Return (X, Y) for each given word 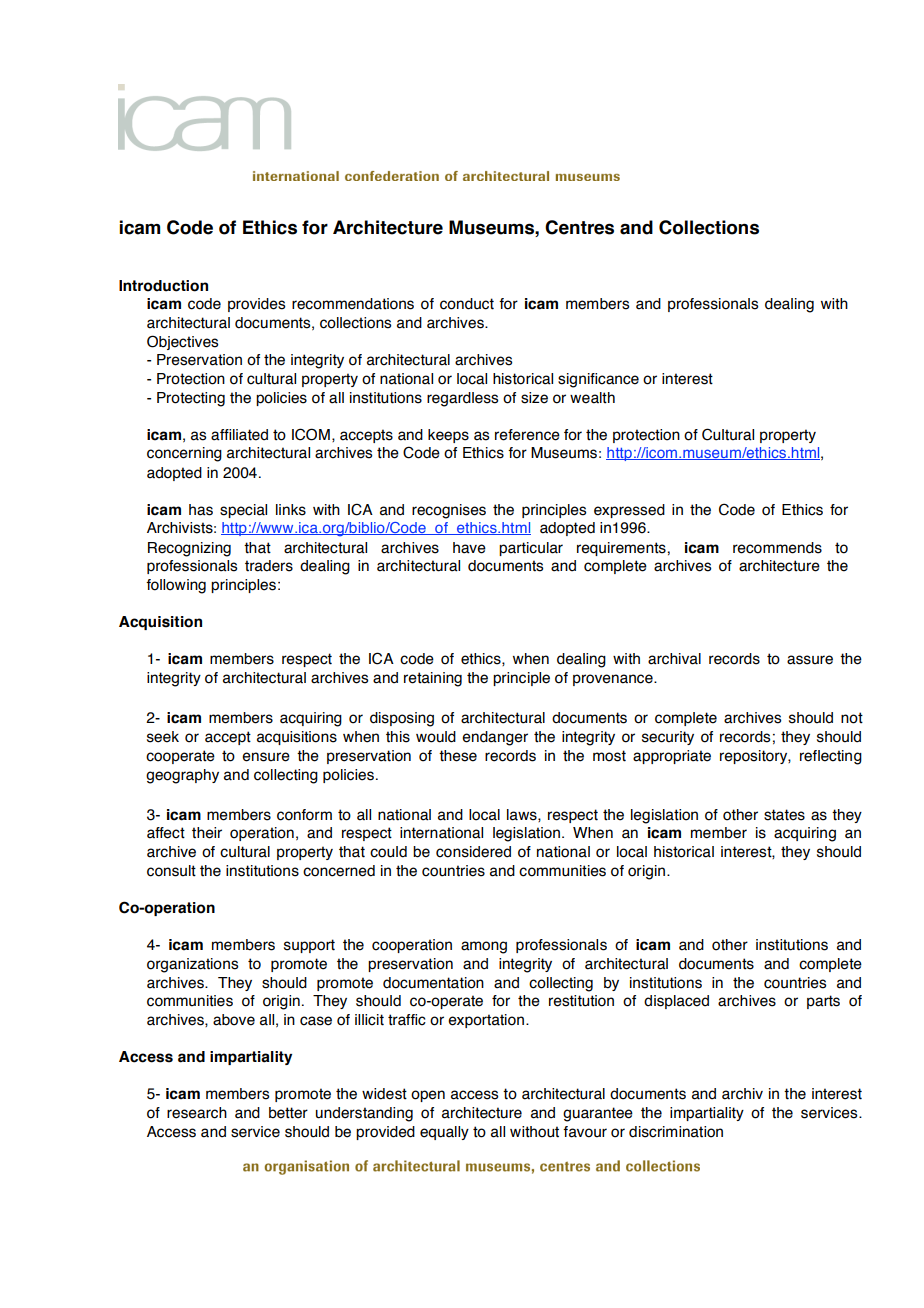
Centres (579, 227)
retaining (433, 679)
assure (810, 660)
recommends (777, 548)
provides (256, 305)
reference (527, 435)
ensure (266, 757)
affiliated (239, 435)
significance (598, 380)
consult (171, 871)
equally (444, 1133)
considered (473, 852)
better (288, 1113)
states (784, 815)
